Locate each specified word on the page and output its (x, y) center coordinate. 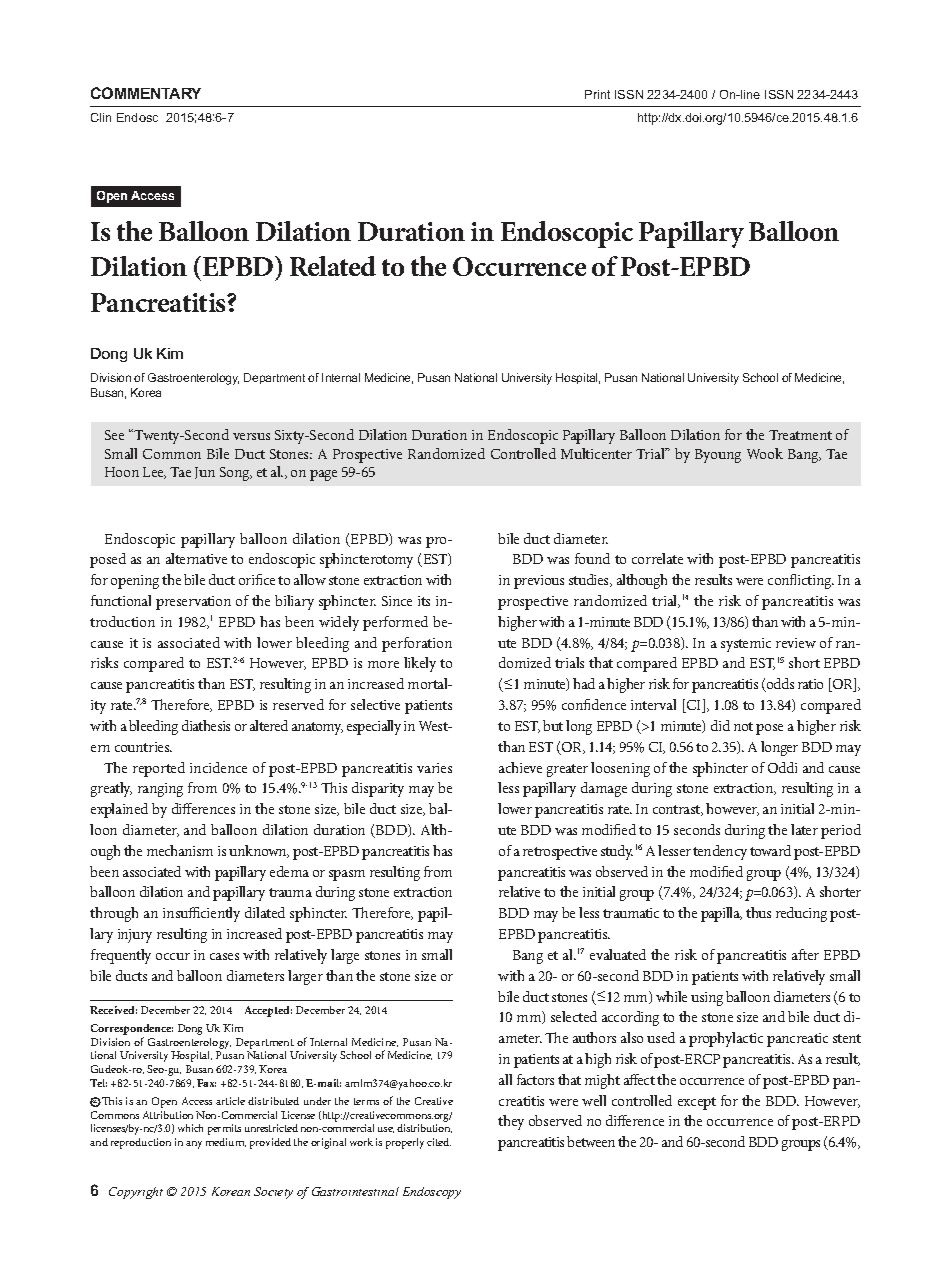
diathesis (206, 725)
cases (224, 956)
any (194, 1145)
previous (539, 582)
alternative (196, 558)
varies (434, 768)
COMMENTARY (146, 93)
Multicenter (596, 453)
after (805, 954)
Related (333, 266)
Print (597, 94)
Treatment (800, 435)
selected (574, 1016)
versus (251, 436)
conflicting (801, 581)
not (743, 726)
